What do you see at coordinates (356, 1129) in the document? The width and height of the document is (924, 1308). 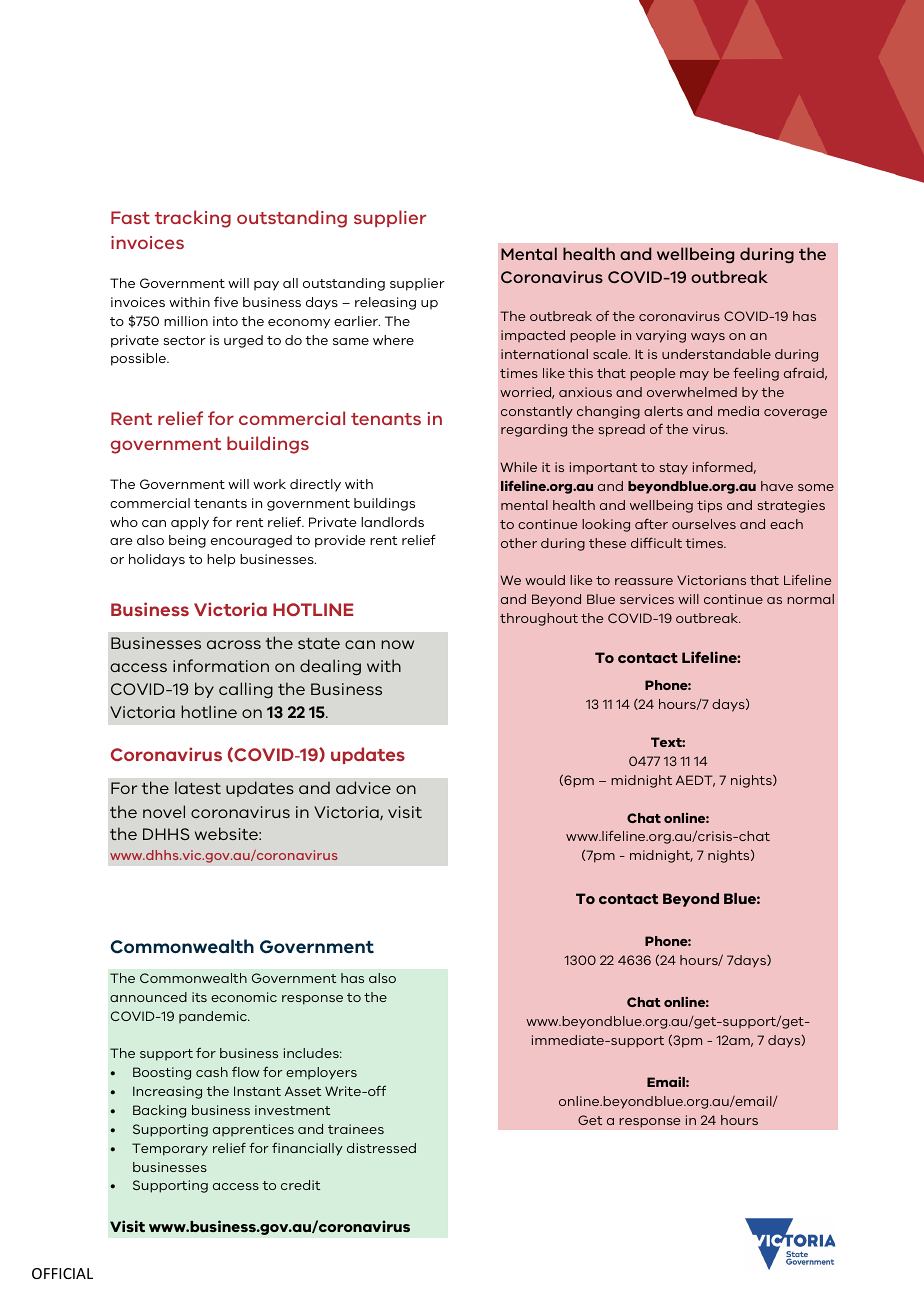 I see `trainees` at bounding box center [356, 1129].
